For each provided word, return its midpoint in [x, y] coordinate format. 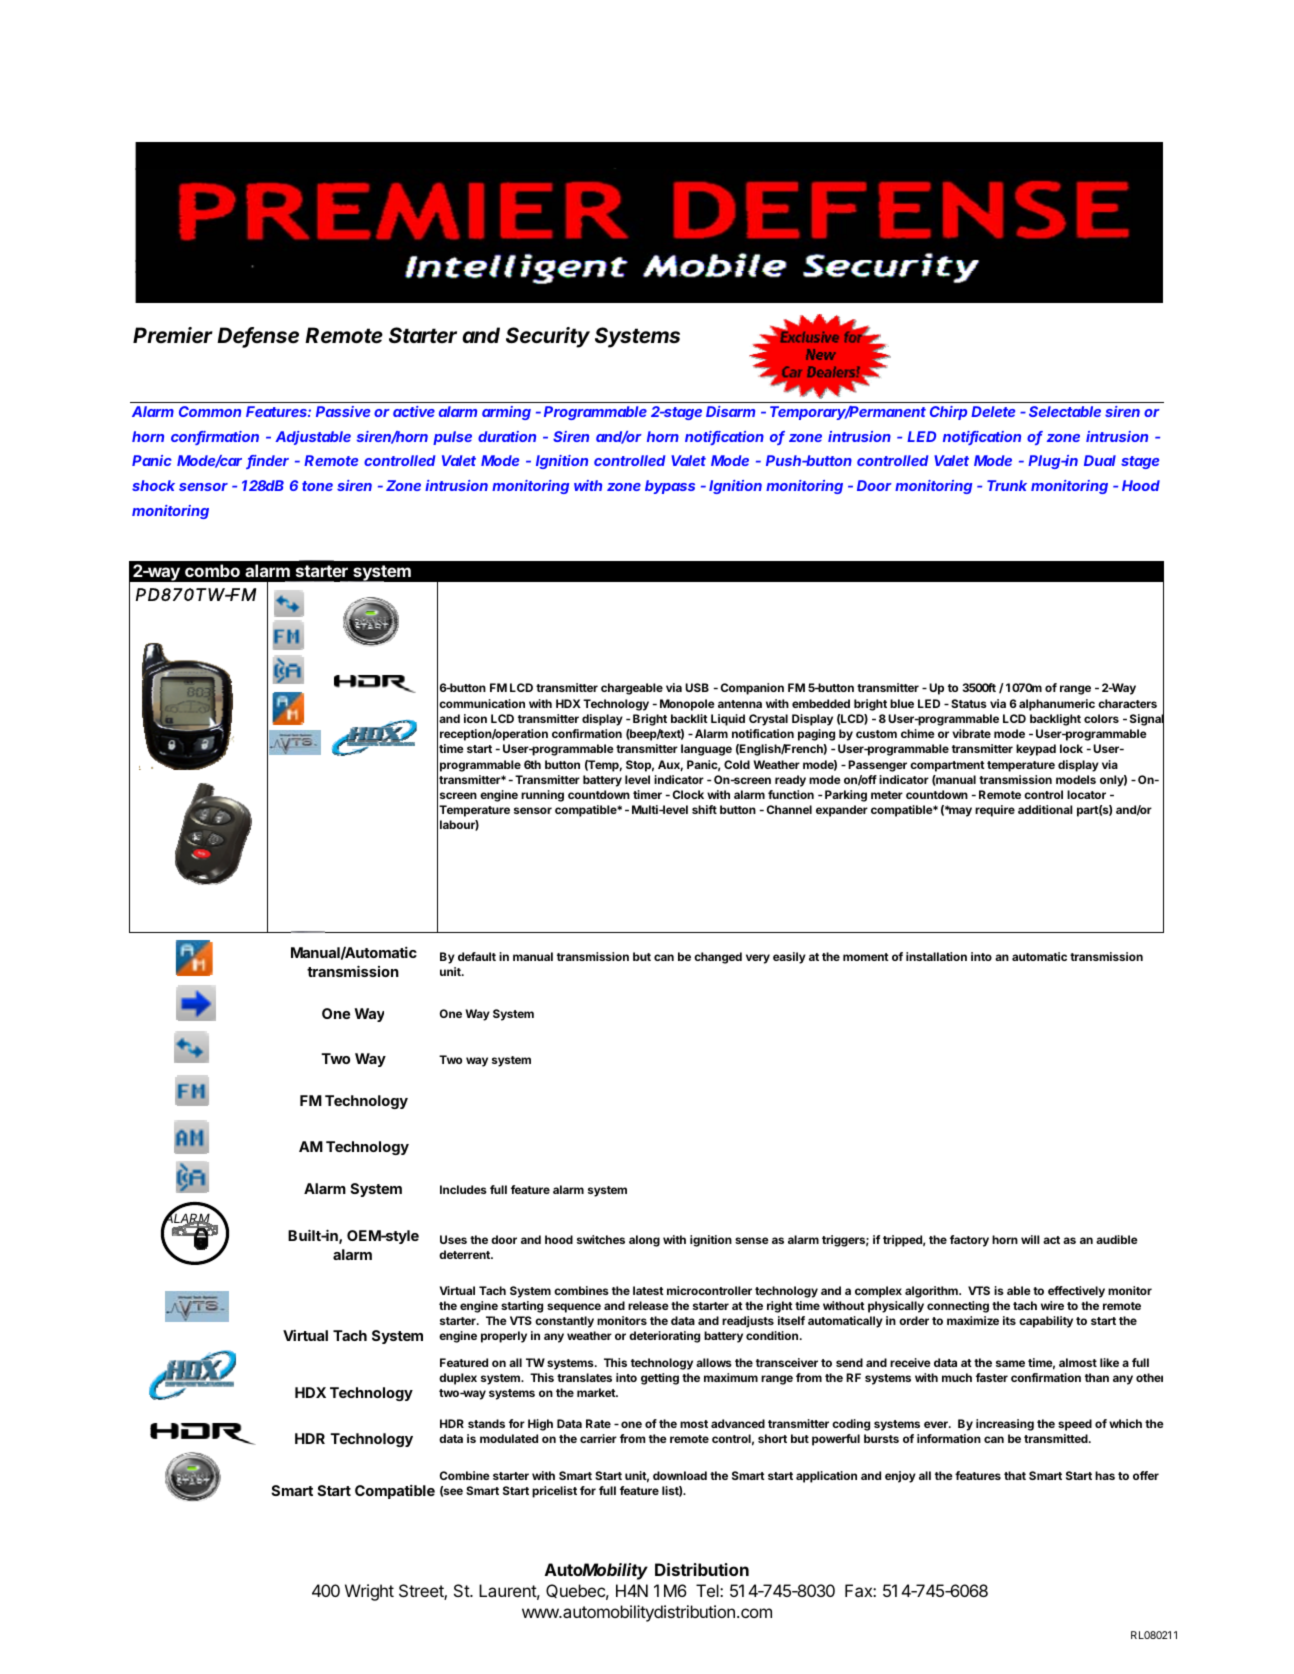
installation [936, 956]
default [477, 956]
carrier [598, 1438]
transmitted [1057, 1438]
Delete [993, 411]
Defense [258, 336]
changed [718, 958]
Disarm [730, 411]
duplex [458, 1379]
